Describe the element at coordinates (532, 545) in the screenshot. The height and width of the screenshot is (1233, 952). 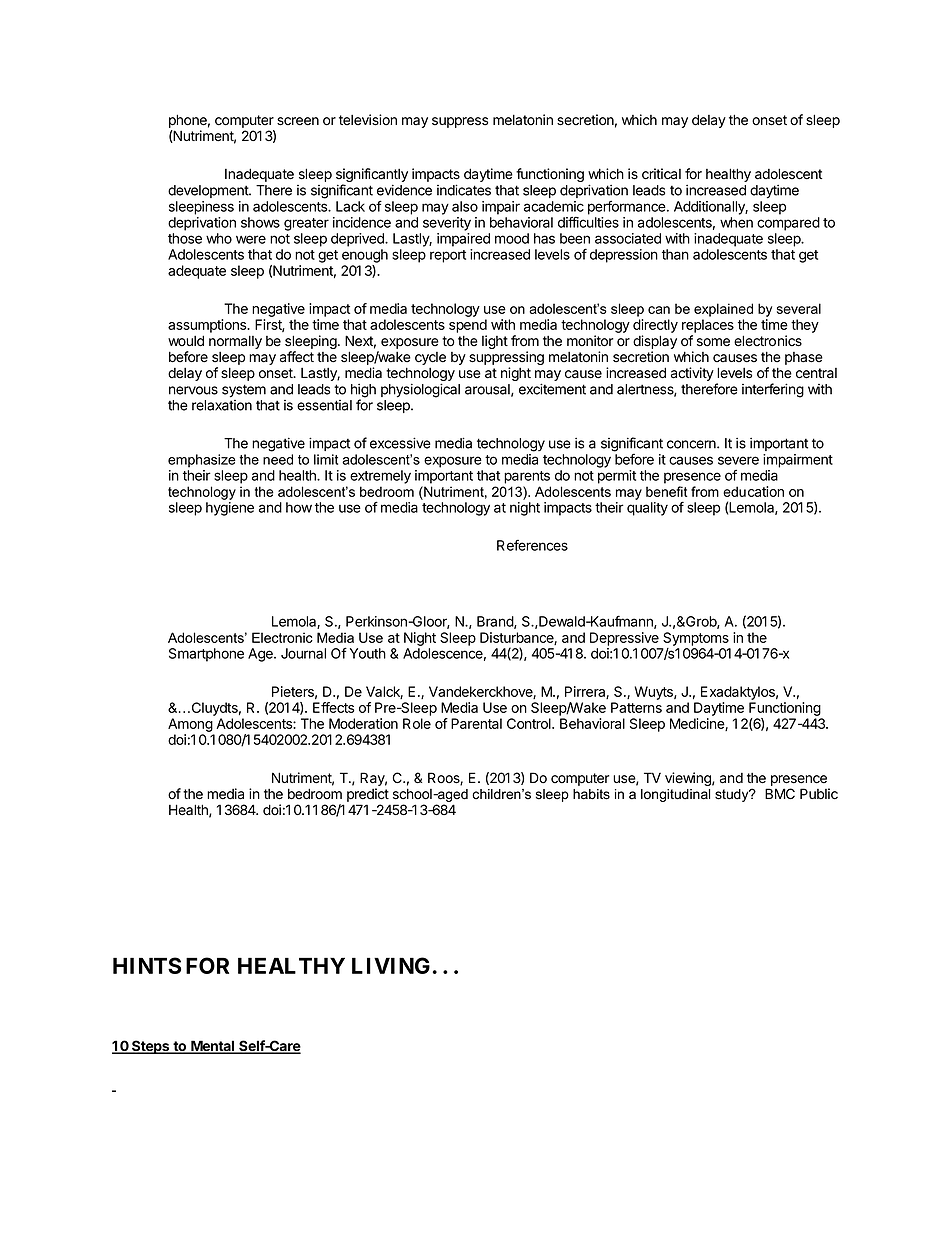
I see `References` at that location.
